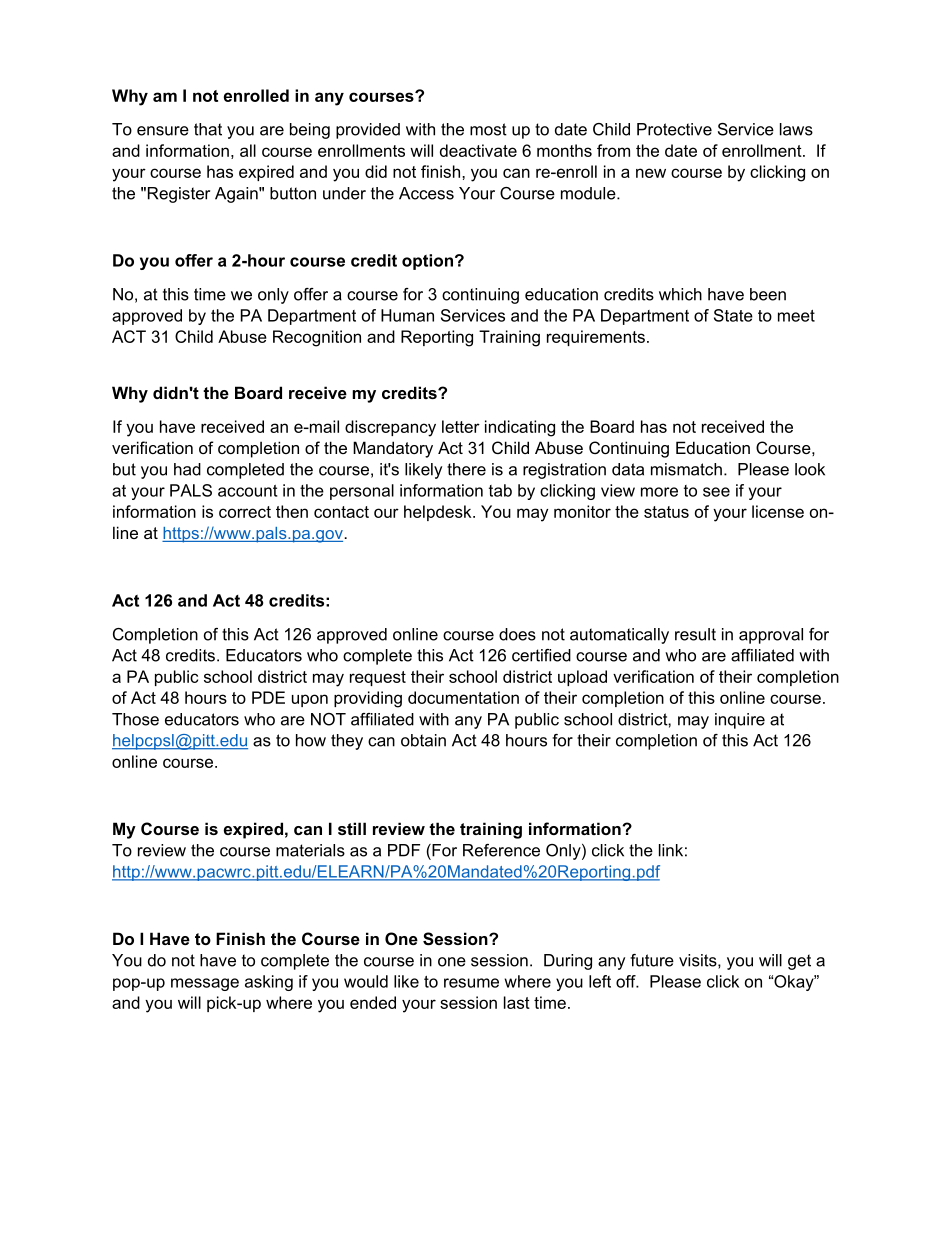 The height and width of the image is (1233, 952). Describe the element at coordinates (686, 469) in the image. I see `mismatch` at that location.
